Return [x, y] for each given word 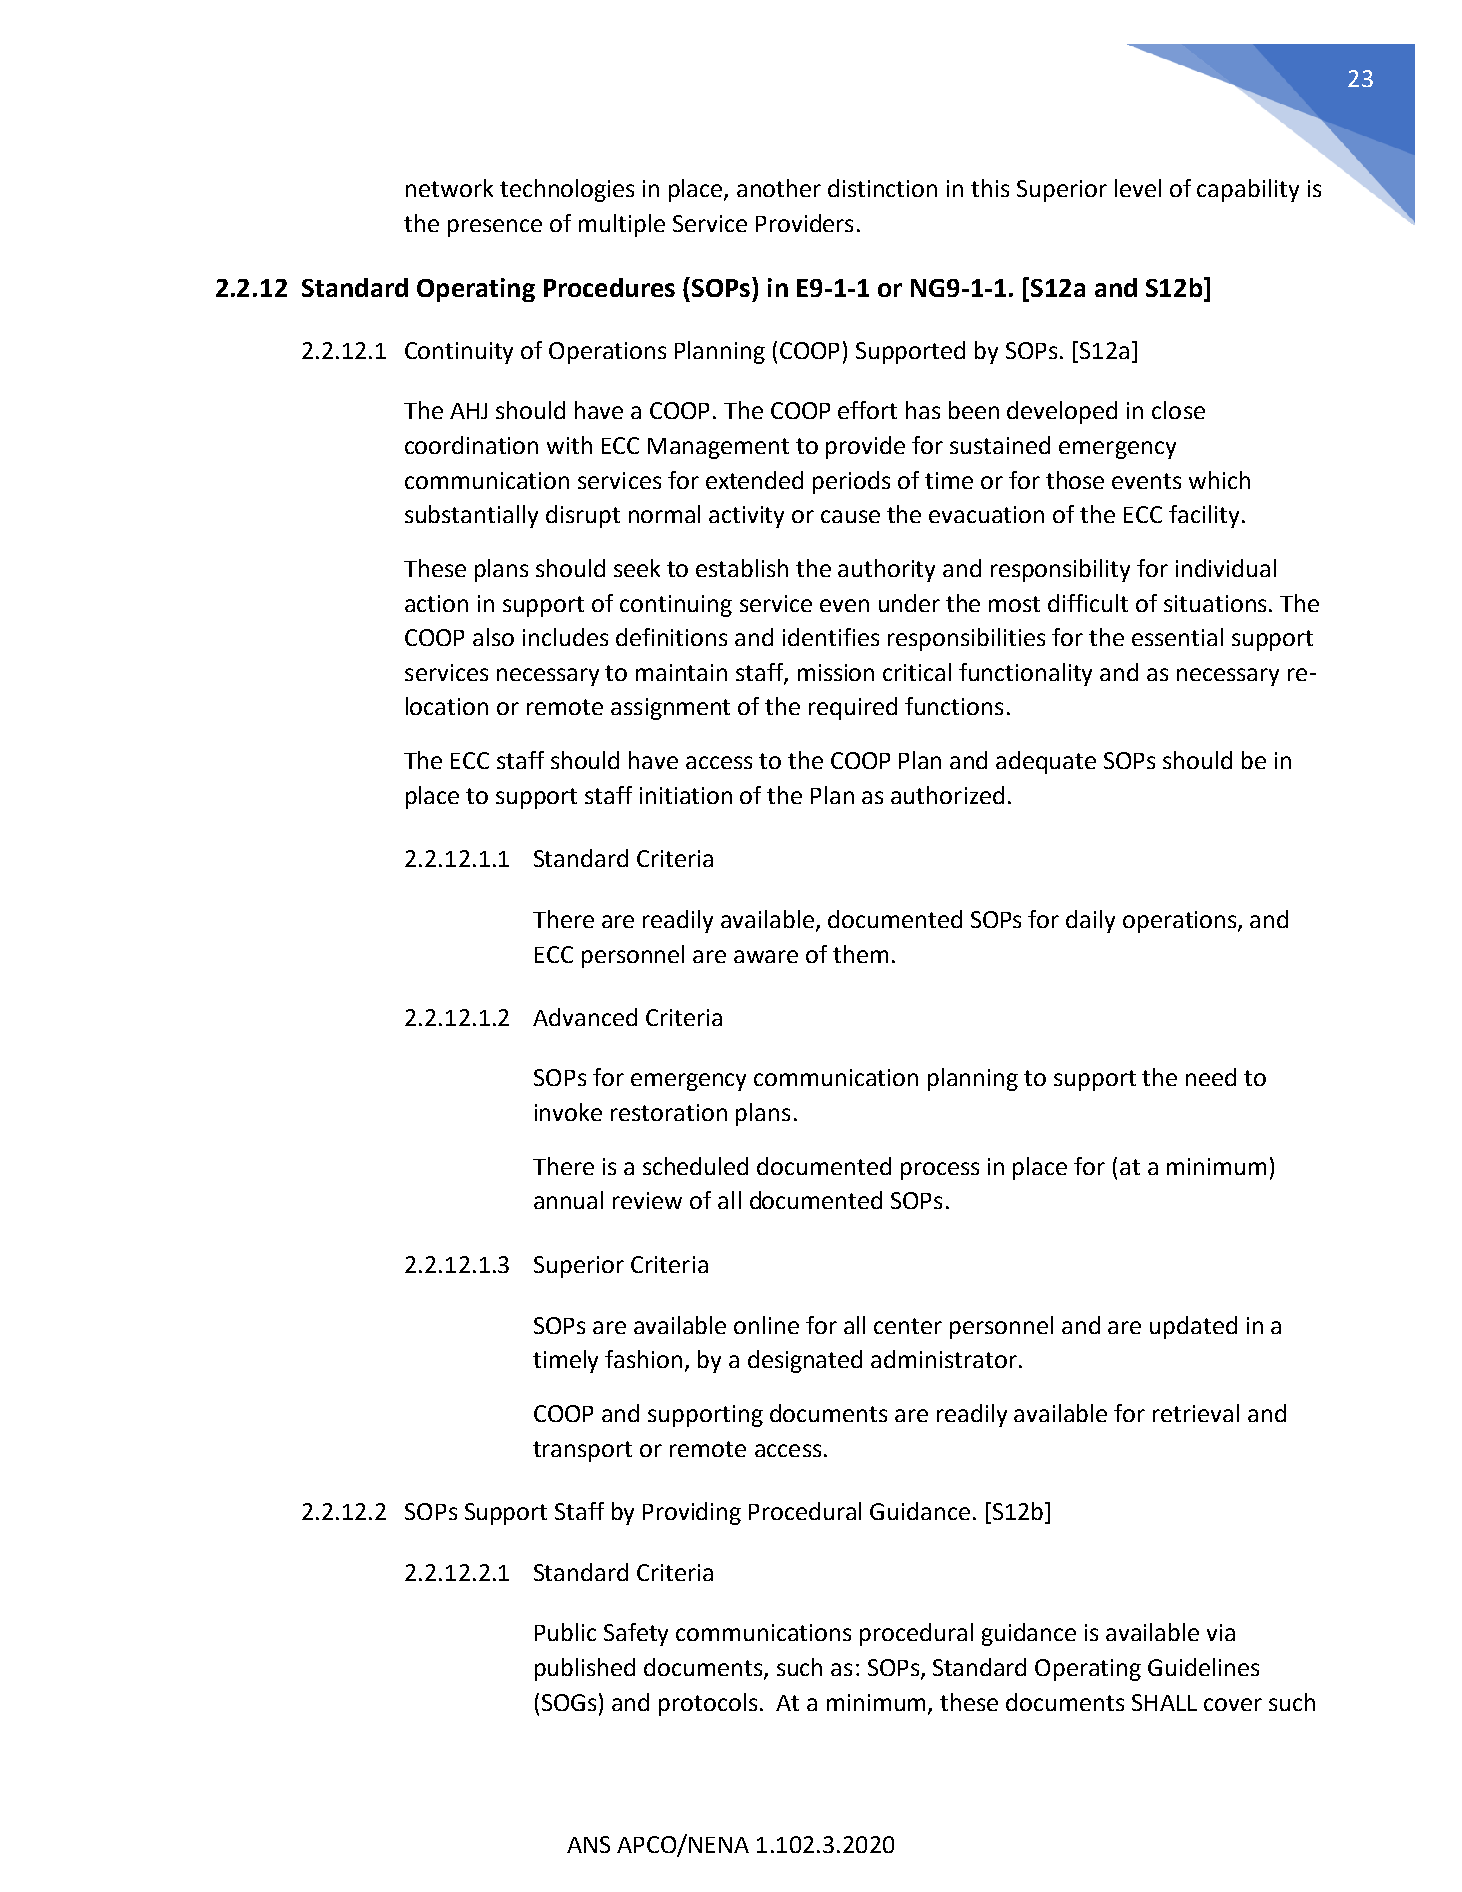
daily [1090, 921]
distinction [882, 188]
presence [495, 228]
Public [565, 1632]
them [860, 954]
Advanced [585, 1017]
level [1138, 188]
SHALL [1164, 1702]
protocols [708, 1704]
